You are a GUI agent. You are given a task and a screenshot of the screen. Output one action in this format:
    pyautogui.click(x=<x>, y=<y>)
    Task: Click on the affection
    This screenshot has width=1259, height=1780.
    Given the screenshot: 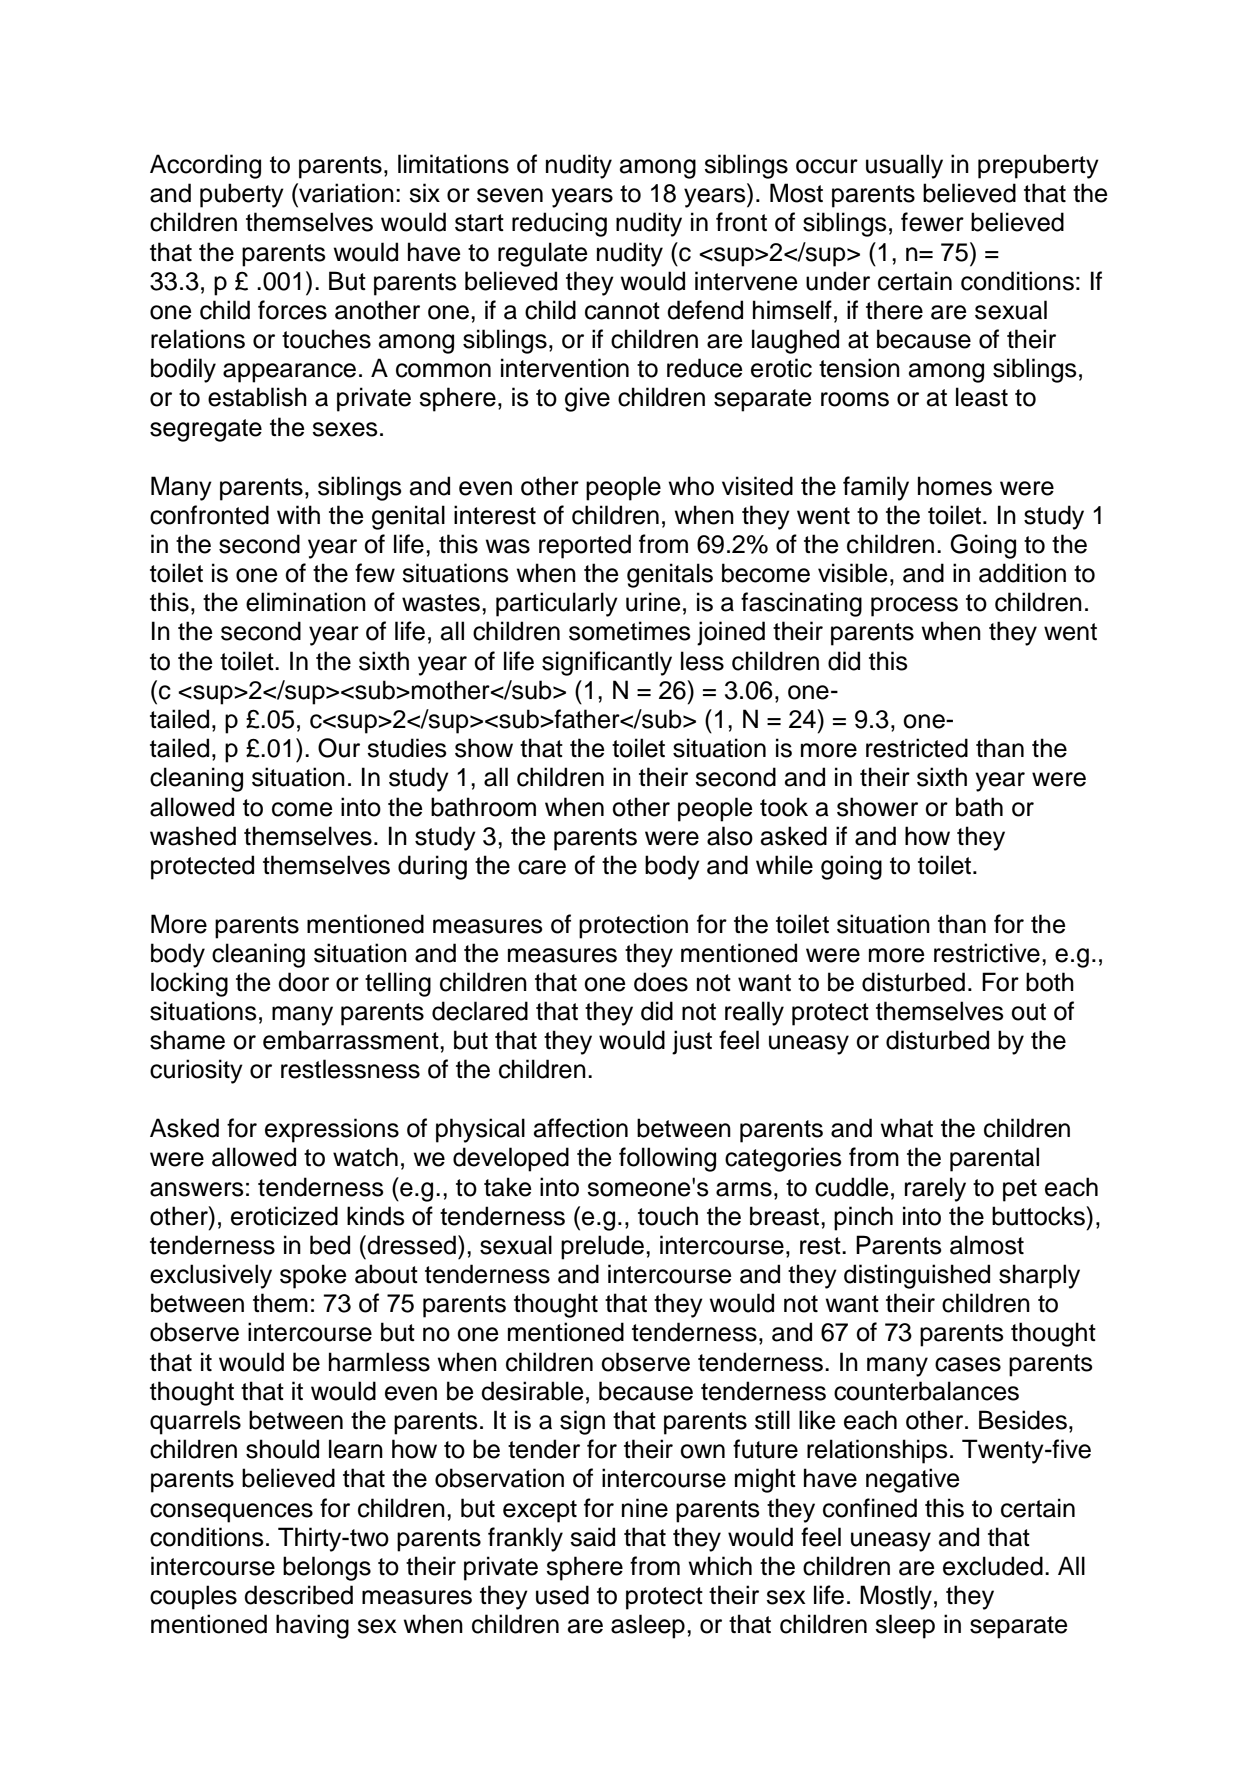 What is the action you would take?
    pyautogui.click(x=581, y=1128)
